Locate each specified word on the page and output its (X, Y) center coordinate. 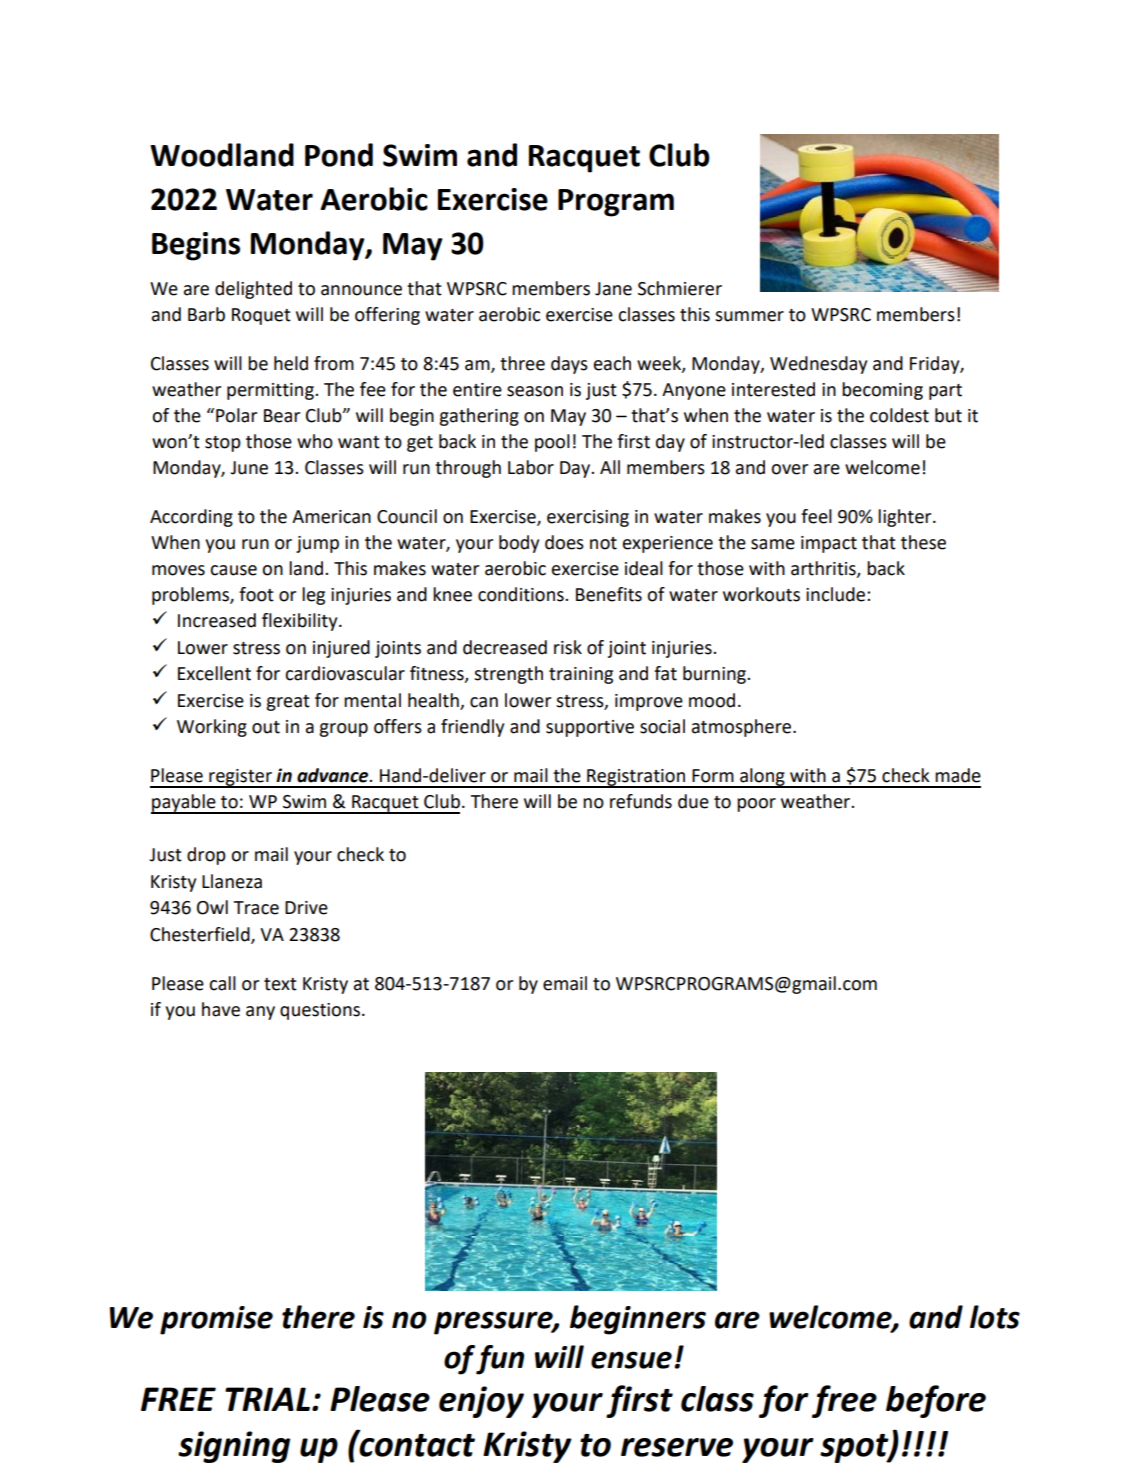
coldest (899, 415)
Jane (613, 289)
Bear (282, 416)
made (958, 775)
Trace (256, 908)
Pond (339, 155)
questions (320, 1011)
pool (552, 443)
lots (995, 1317)
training (581, 675)
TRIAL (267, 1399)
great (288, 703)
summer (749, 316)
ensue (631, 1360)
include (837, 594)
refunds (641, 801)
